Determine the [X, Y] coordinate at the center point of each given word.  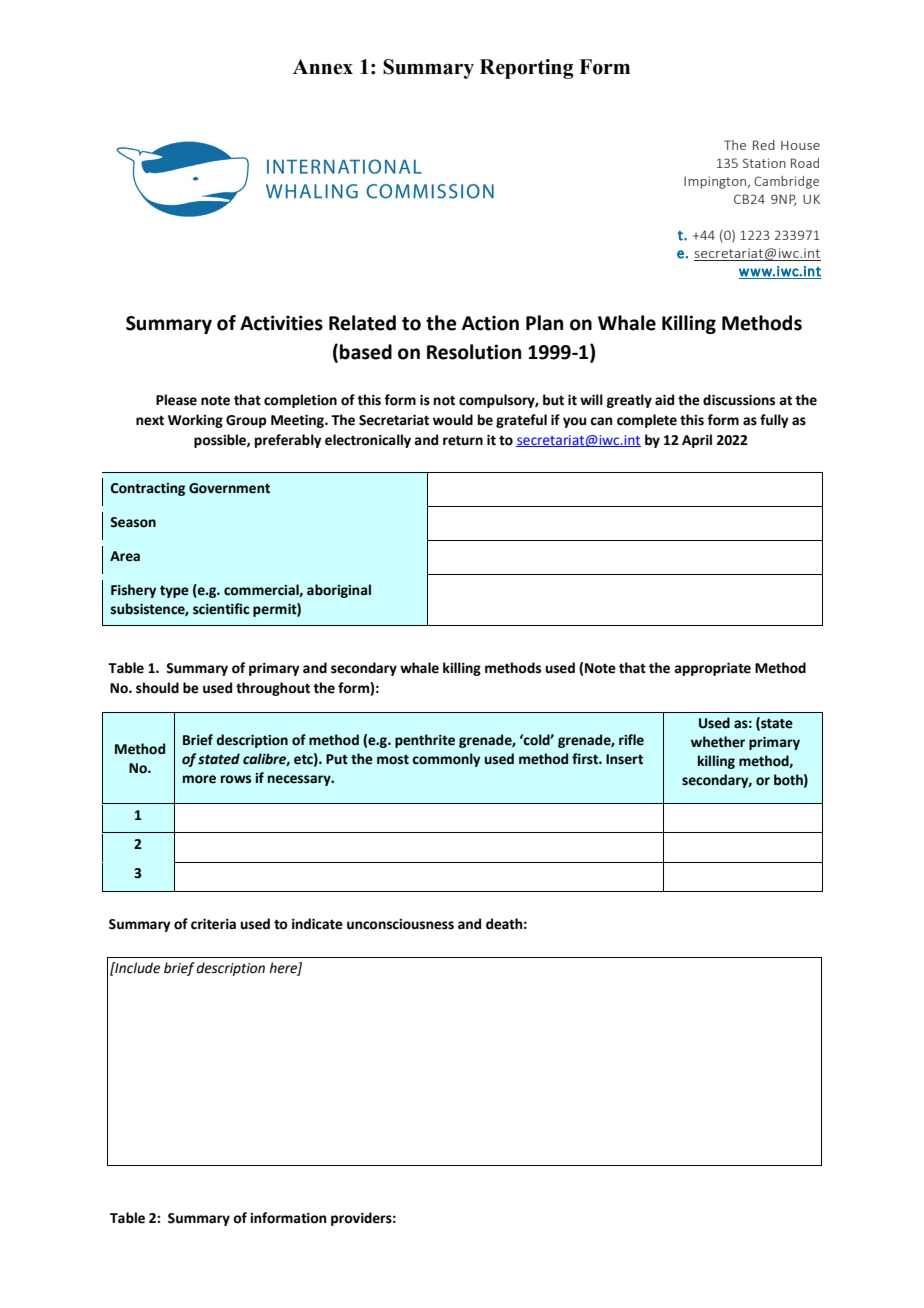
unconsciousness [400, 924]
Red [764, 145]
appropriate [713, 669]
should [157, 688]
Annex [323, 67]
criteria [213, 924]
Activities [281, 323]
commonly [446, 760]
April [697, 441]
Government [229, 488]
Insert [624, 759]
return [463, 441]
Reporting [527, 69]
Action [490, 323]
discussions [739, 400]
